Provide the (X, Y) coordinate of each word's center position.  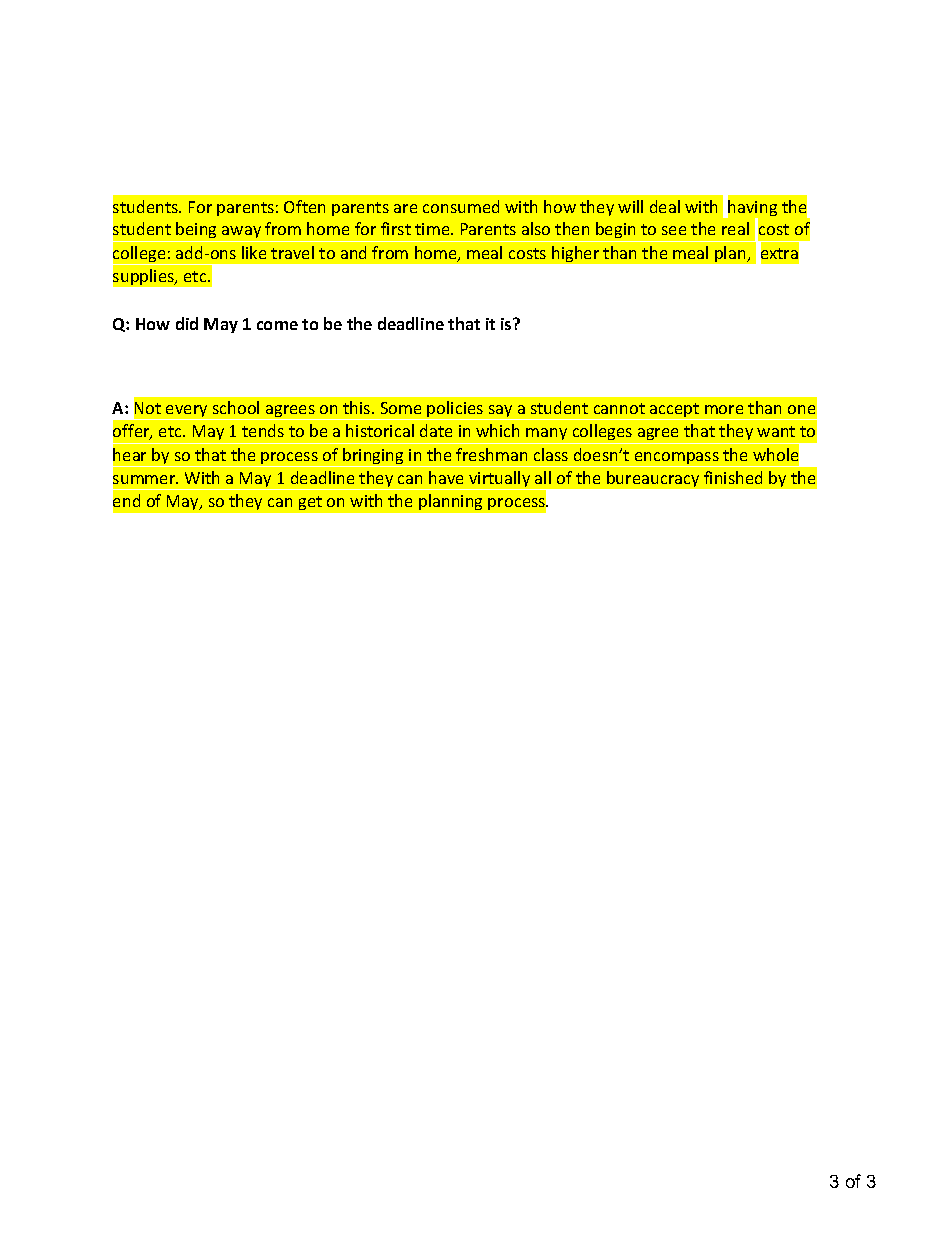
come (277, 325)
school (236, 407)
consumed (461, 206)
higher (575, 254)
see (674, 230)
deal (665, 206)
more (724, 409)
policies (456, 410)
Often (304, 206)
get (310, 503)
